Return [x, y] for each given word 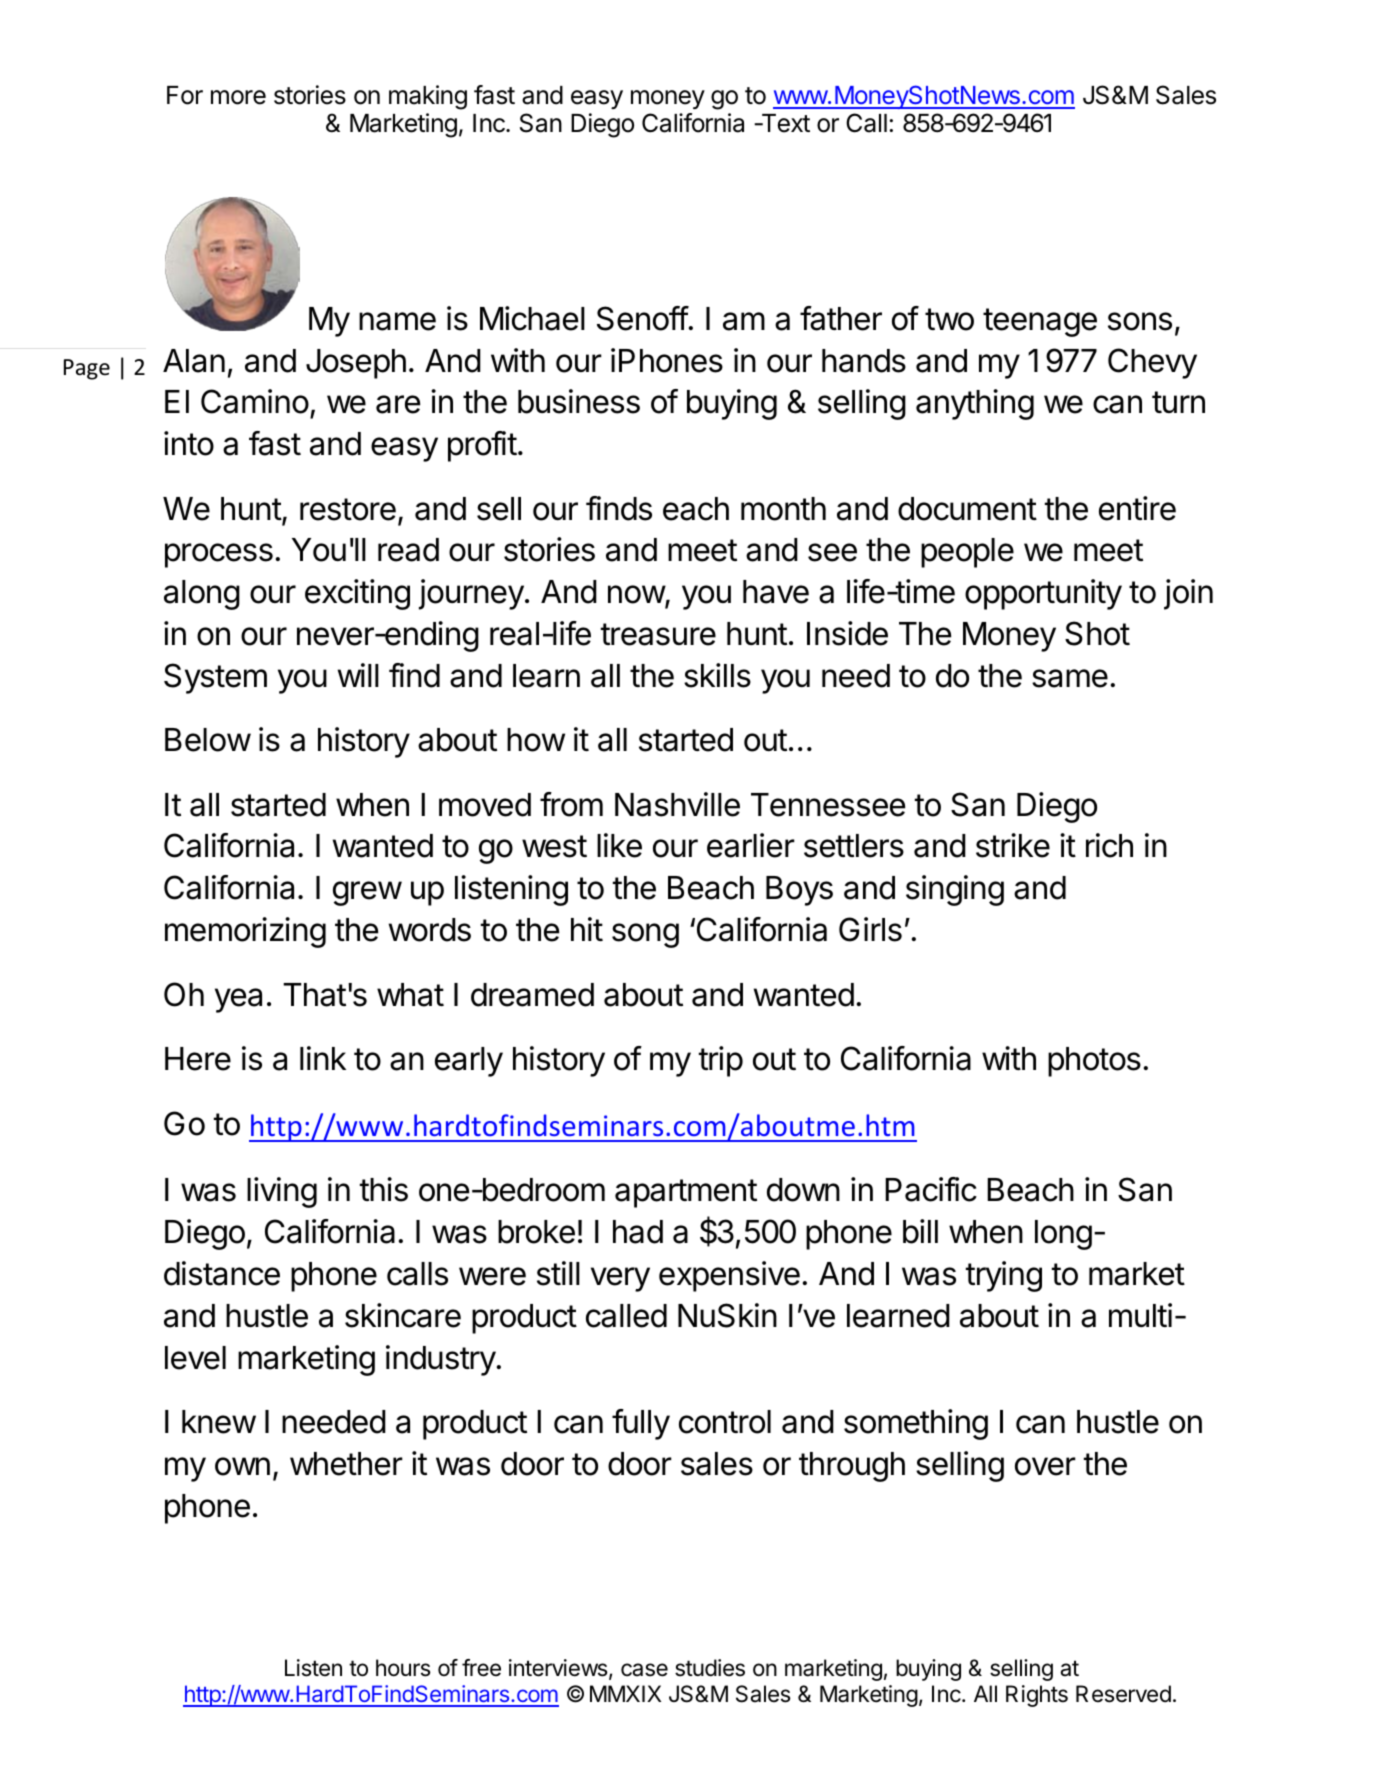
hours [403, 1668]
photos [1094, 1062]
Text [784, 123]
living [282, 1192]
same [1070, 678]
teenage [1040, 322]
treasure [658, 634]
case [644, 1670]
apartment [686, 1193]
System [215, 678]
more [238, 97]
